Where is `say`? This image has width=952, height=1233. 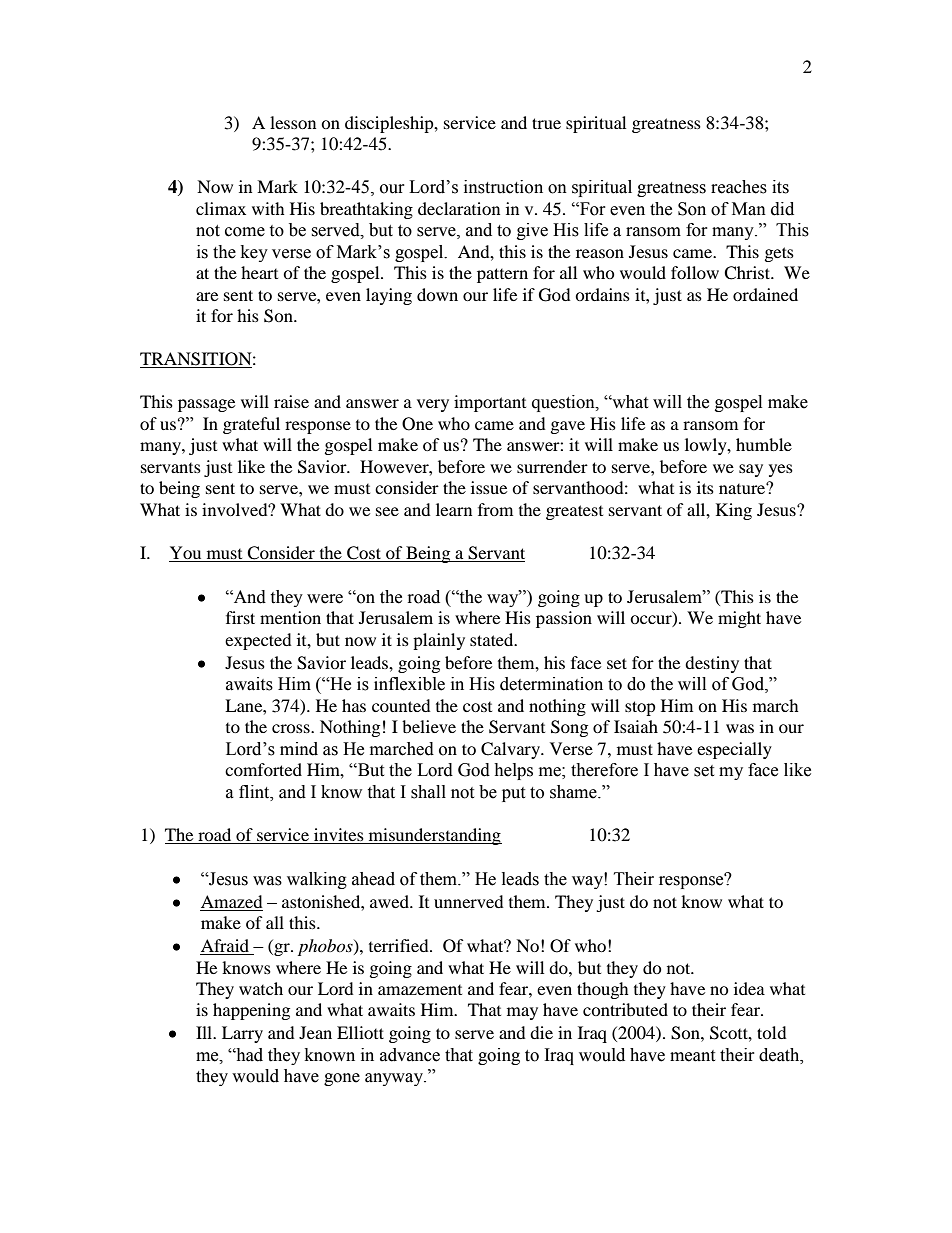
say is located at coordinates (751, 470).
